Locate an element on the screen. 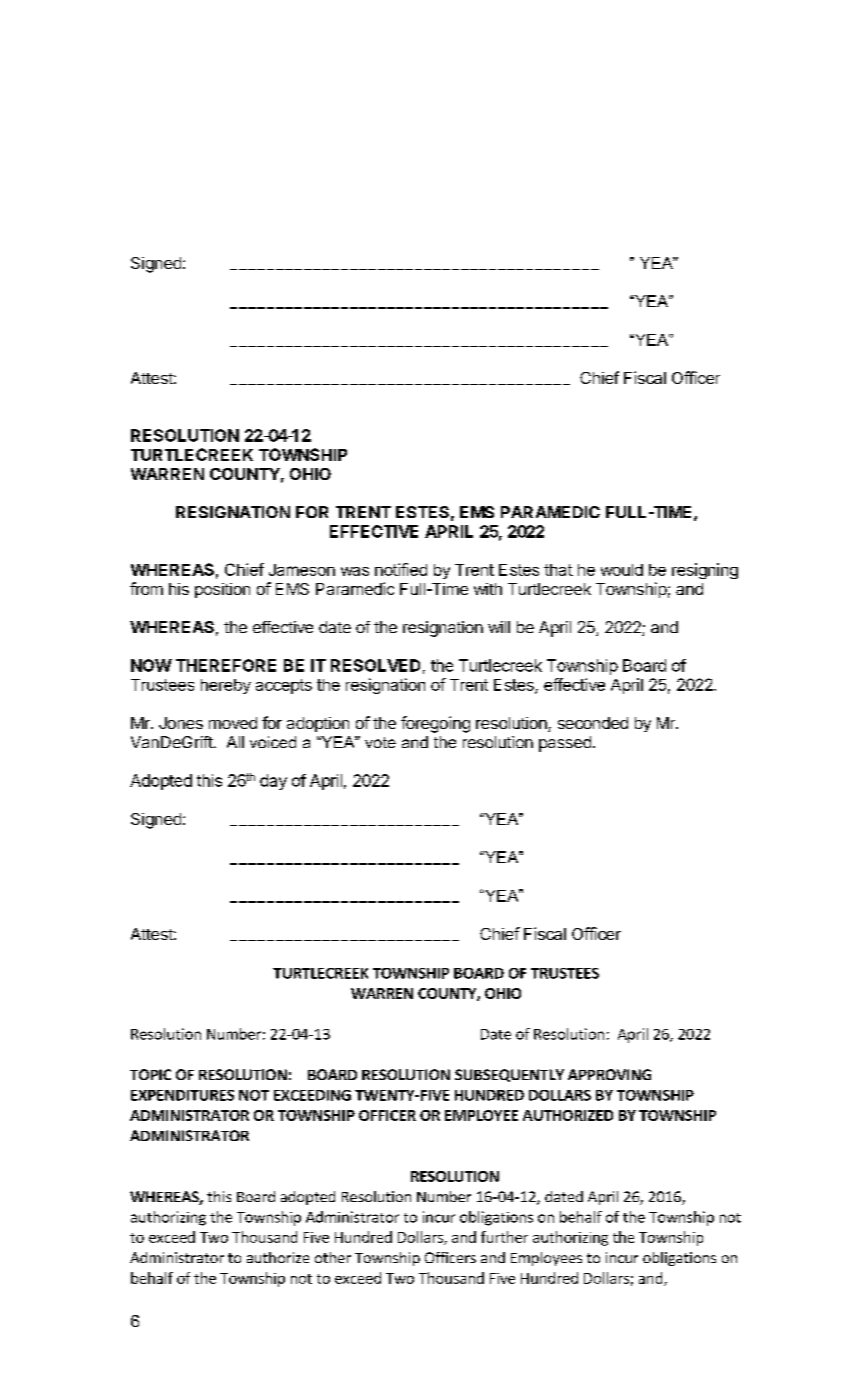  SUBSEQUENTLY is located at coordinates (509, 1075).
